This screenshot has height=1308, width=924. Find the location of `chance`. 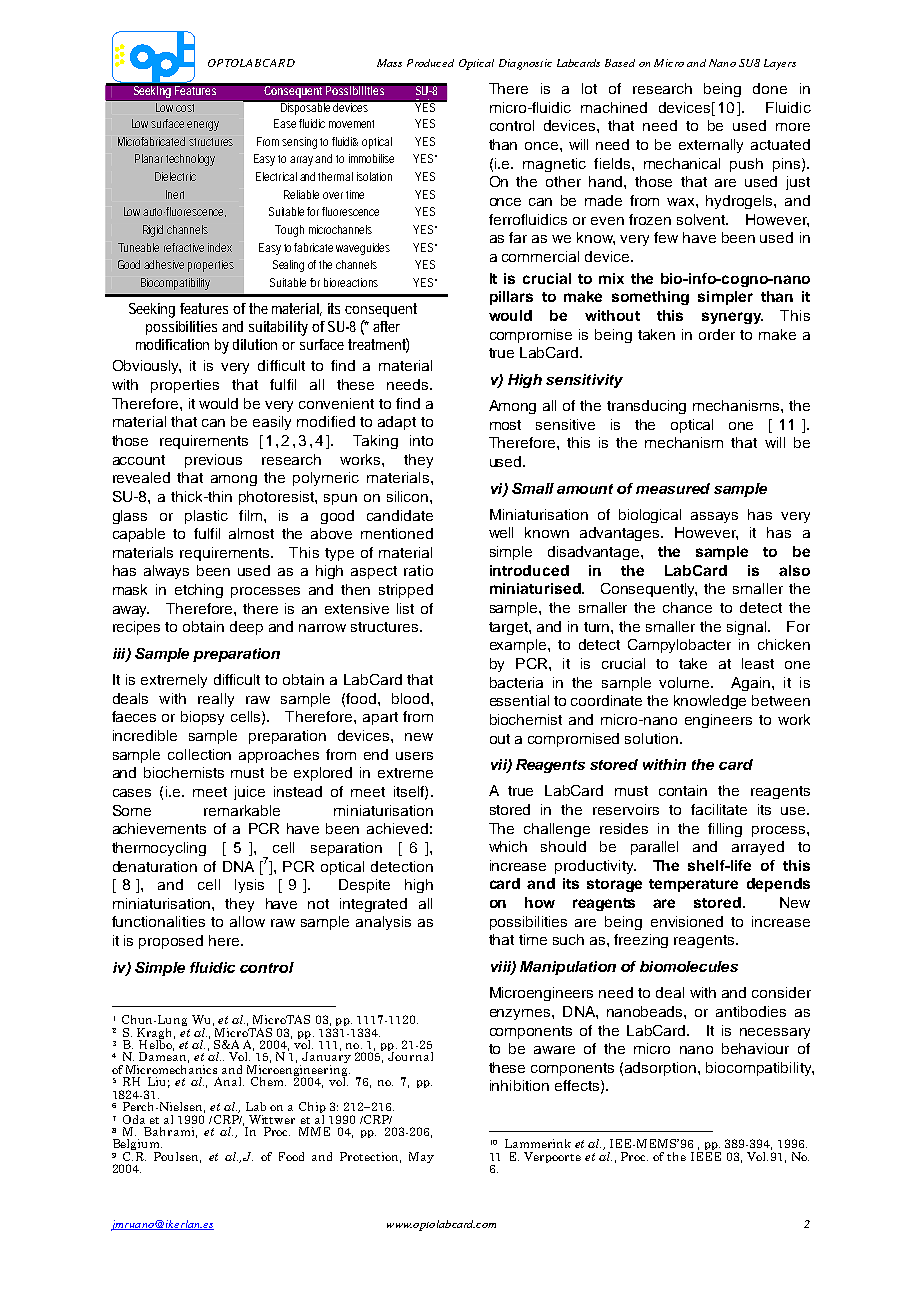

chance is located at coordinates (687, 607).
